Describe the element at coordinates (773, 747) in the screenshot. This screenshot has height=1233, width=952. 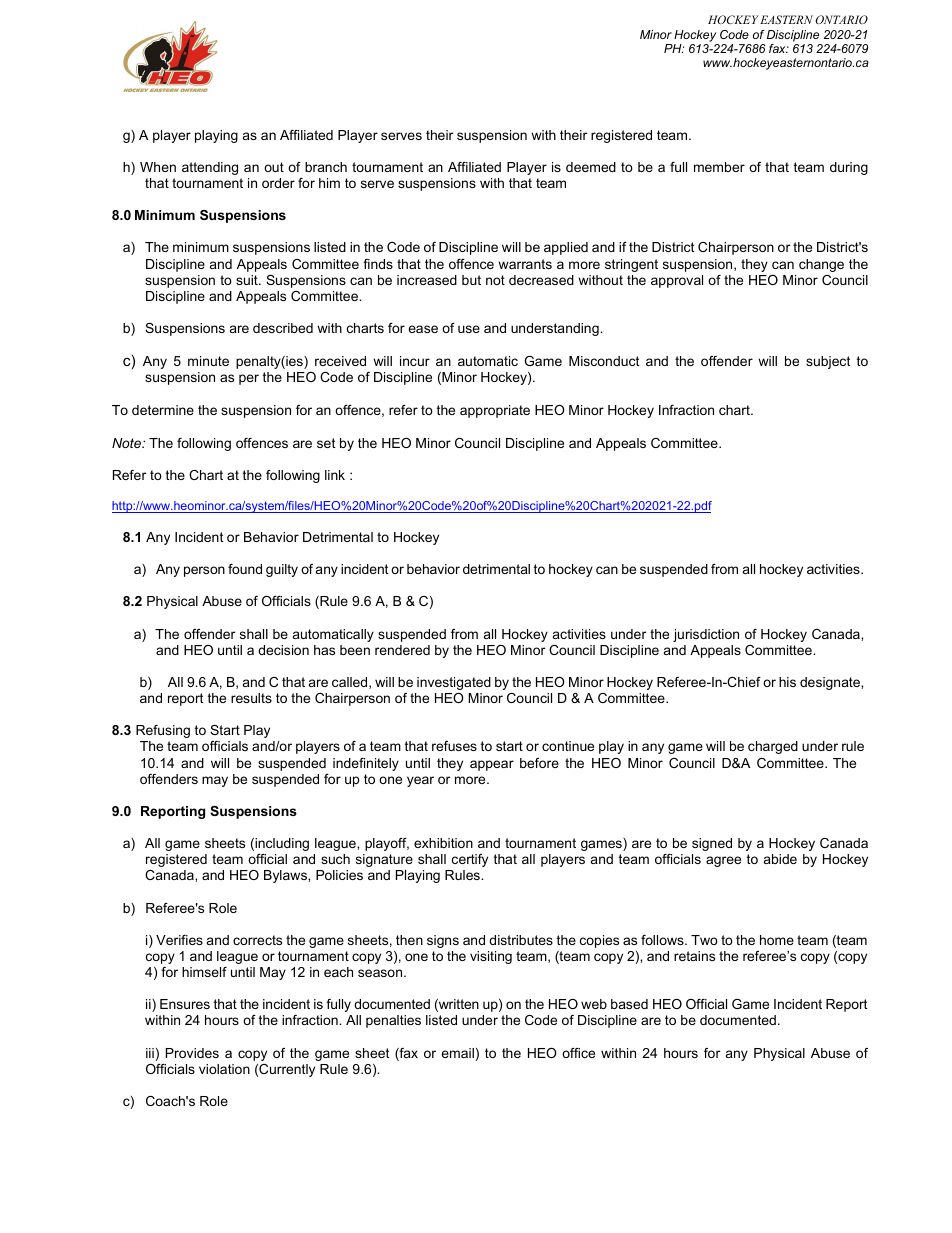
I see `charged` at that location.
